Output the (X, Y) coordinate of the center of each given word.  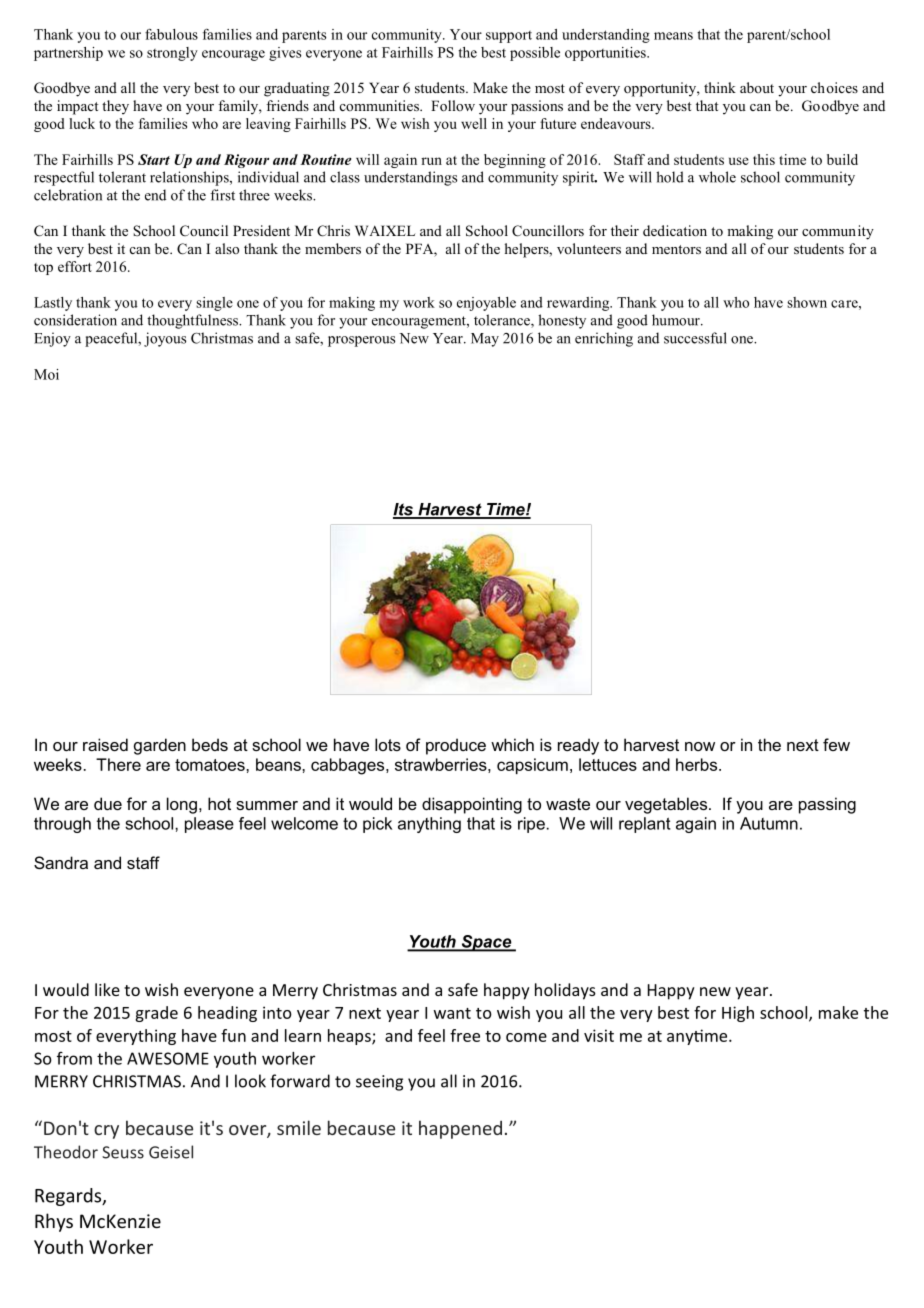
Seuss (123, 1152)
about (757, 87)
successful (695, 338)
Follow (453, 105)
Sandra (61, 862)
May (485, 340)
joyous (165, 339)
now (700, 746)
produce (456, 746)
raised (105, 744)
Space (486, 943)
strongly (172, 54)
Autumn (769, 823)
